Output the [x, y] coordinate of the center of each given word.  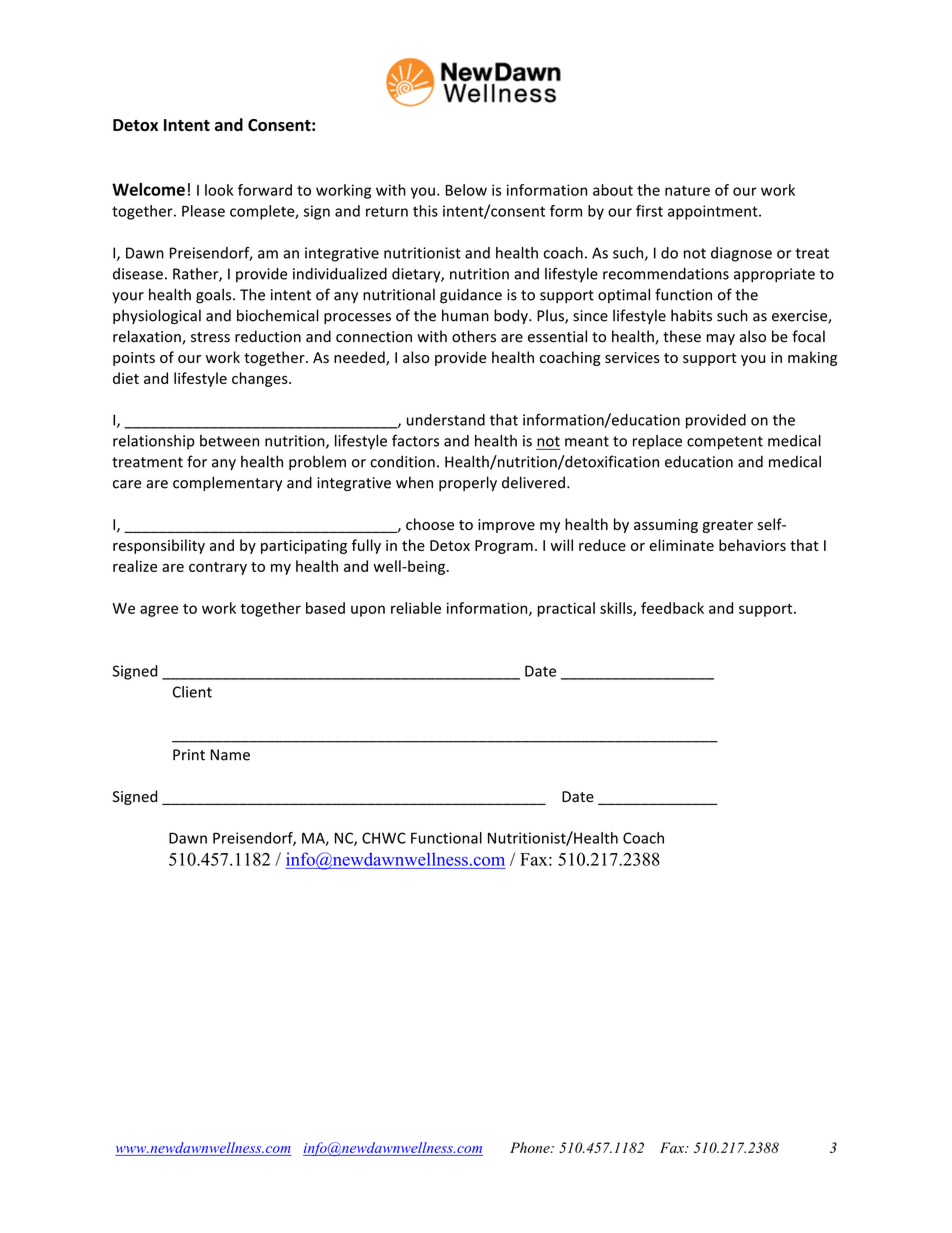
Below [466, 190]
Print [189, 755]
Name [230, 755]
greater [728, 526]
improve [506, 526]
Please [203, 211]
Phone [531, 1147]
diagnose [741, 254]
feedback [672, 608]
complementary [227, 483]
